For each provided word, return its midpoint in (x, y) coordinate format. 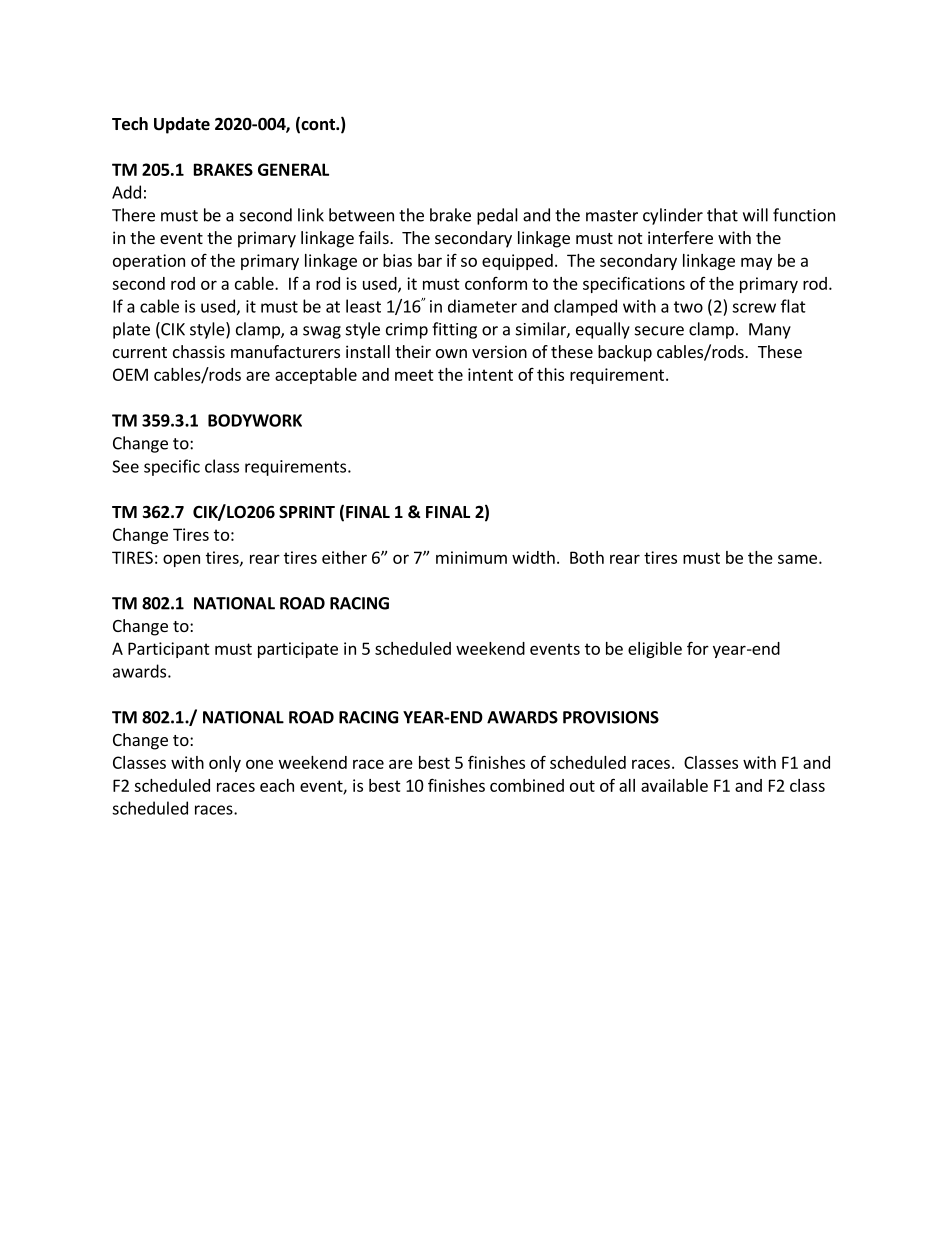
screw (754, 308)
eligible (655, 650)
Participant (169, 650)
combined (527, 785)
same (797, 559)
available (674, 785)
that (722, 215)
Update (182, 125)
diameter (482, 306)
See (125, 466)
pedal (497, 216)
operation (149, 262)
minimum (471, 557)
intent (490, 374)
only (225, 764)
